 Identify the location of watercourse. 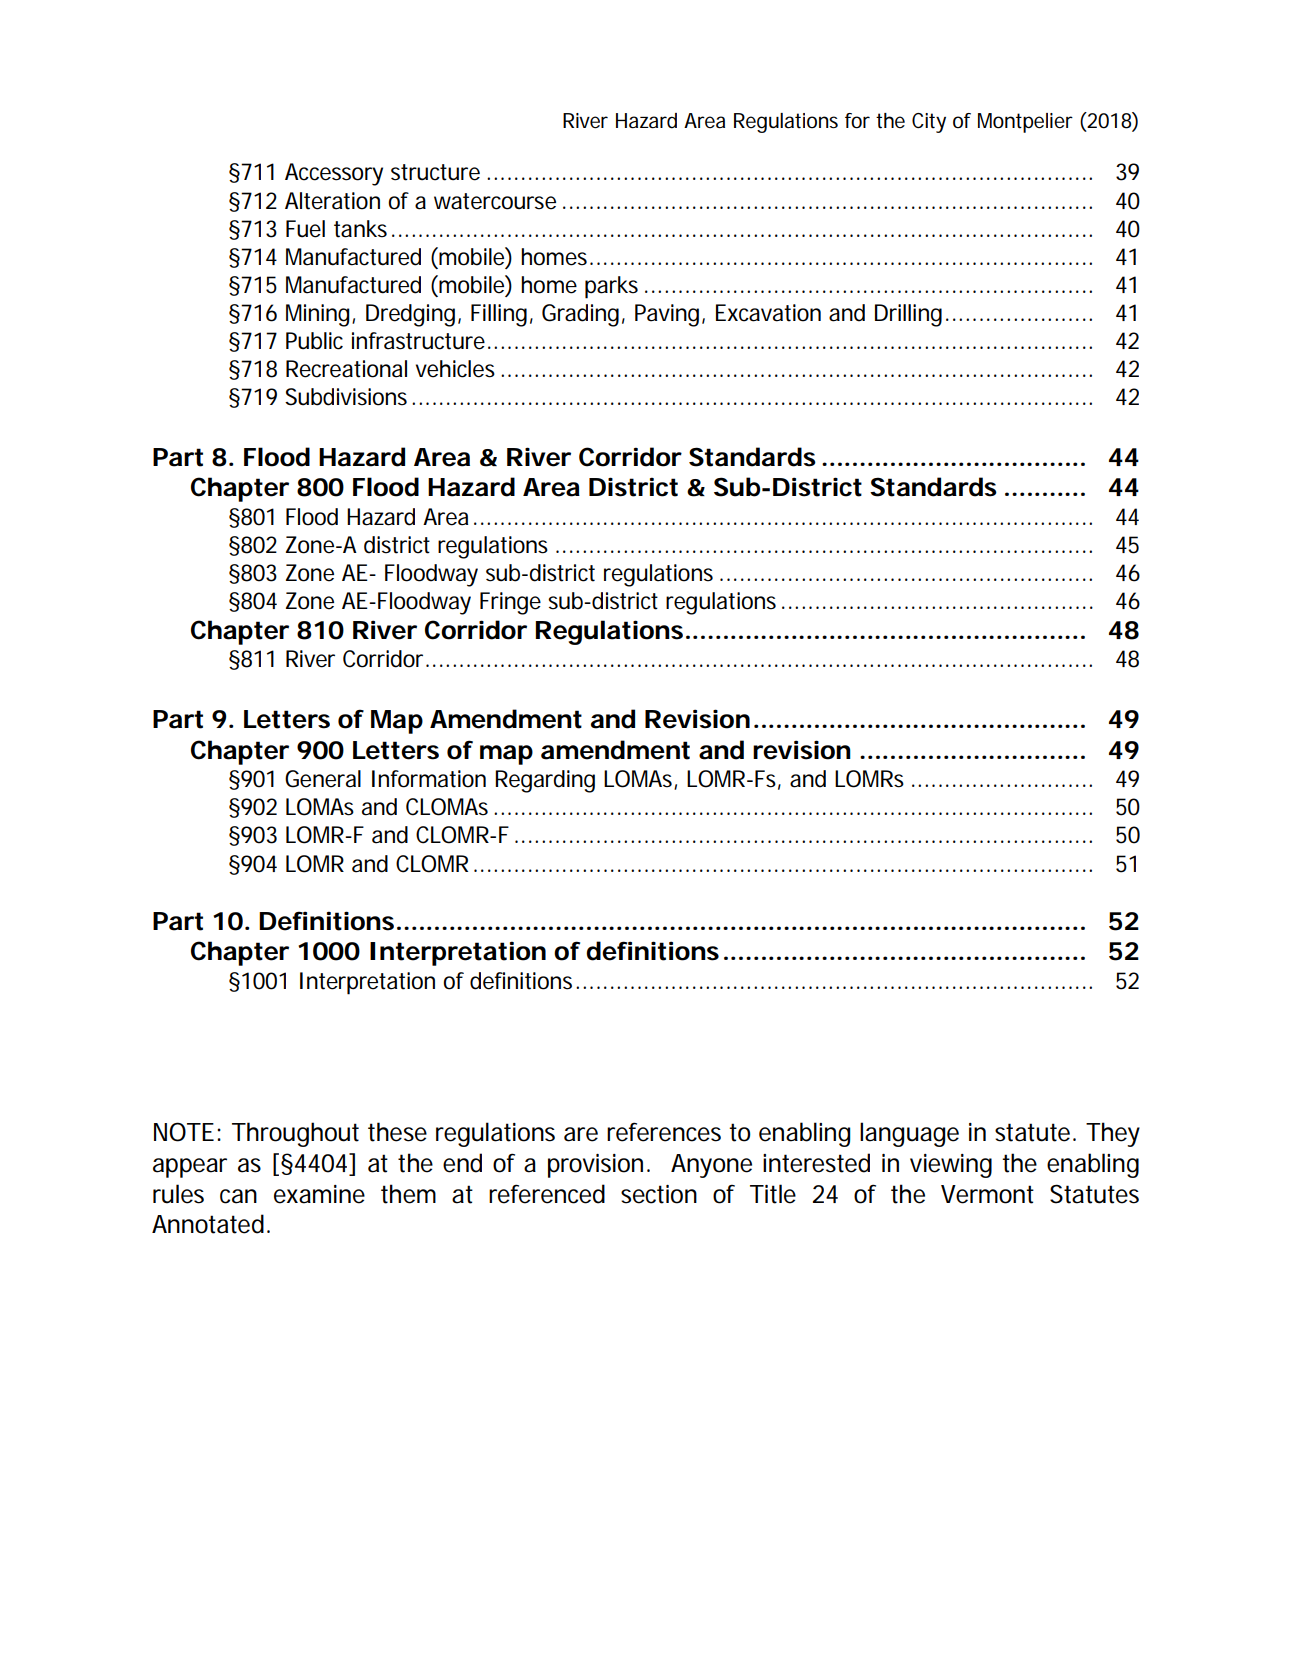
(495, 201).
